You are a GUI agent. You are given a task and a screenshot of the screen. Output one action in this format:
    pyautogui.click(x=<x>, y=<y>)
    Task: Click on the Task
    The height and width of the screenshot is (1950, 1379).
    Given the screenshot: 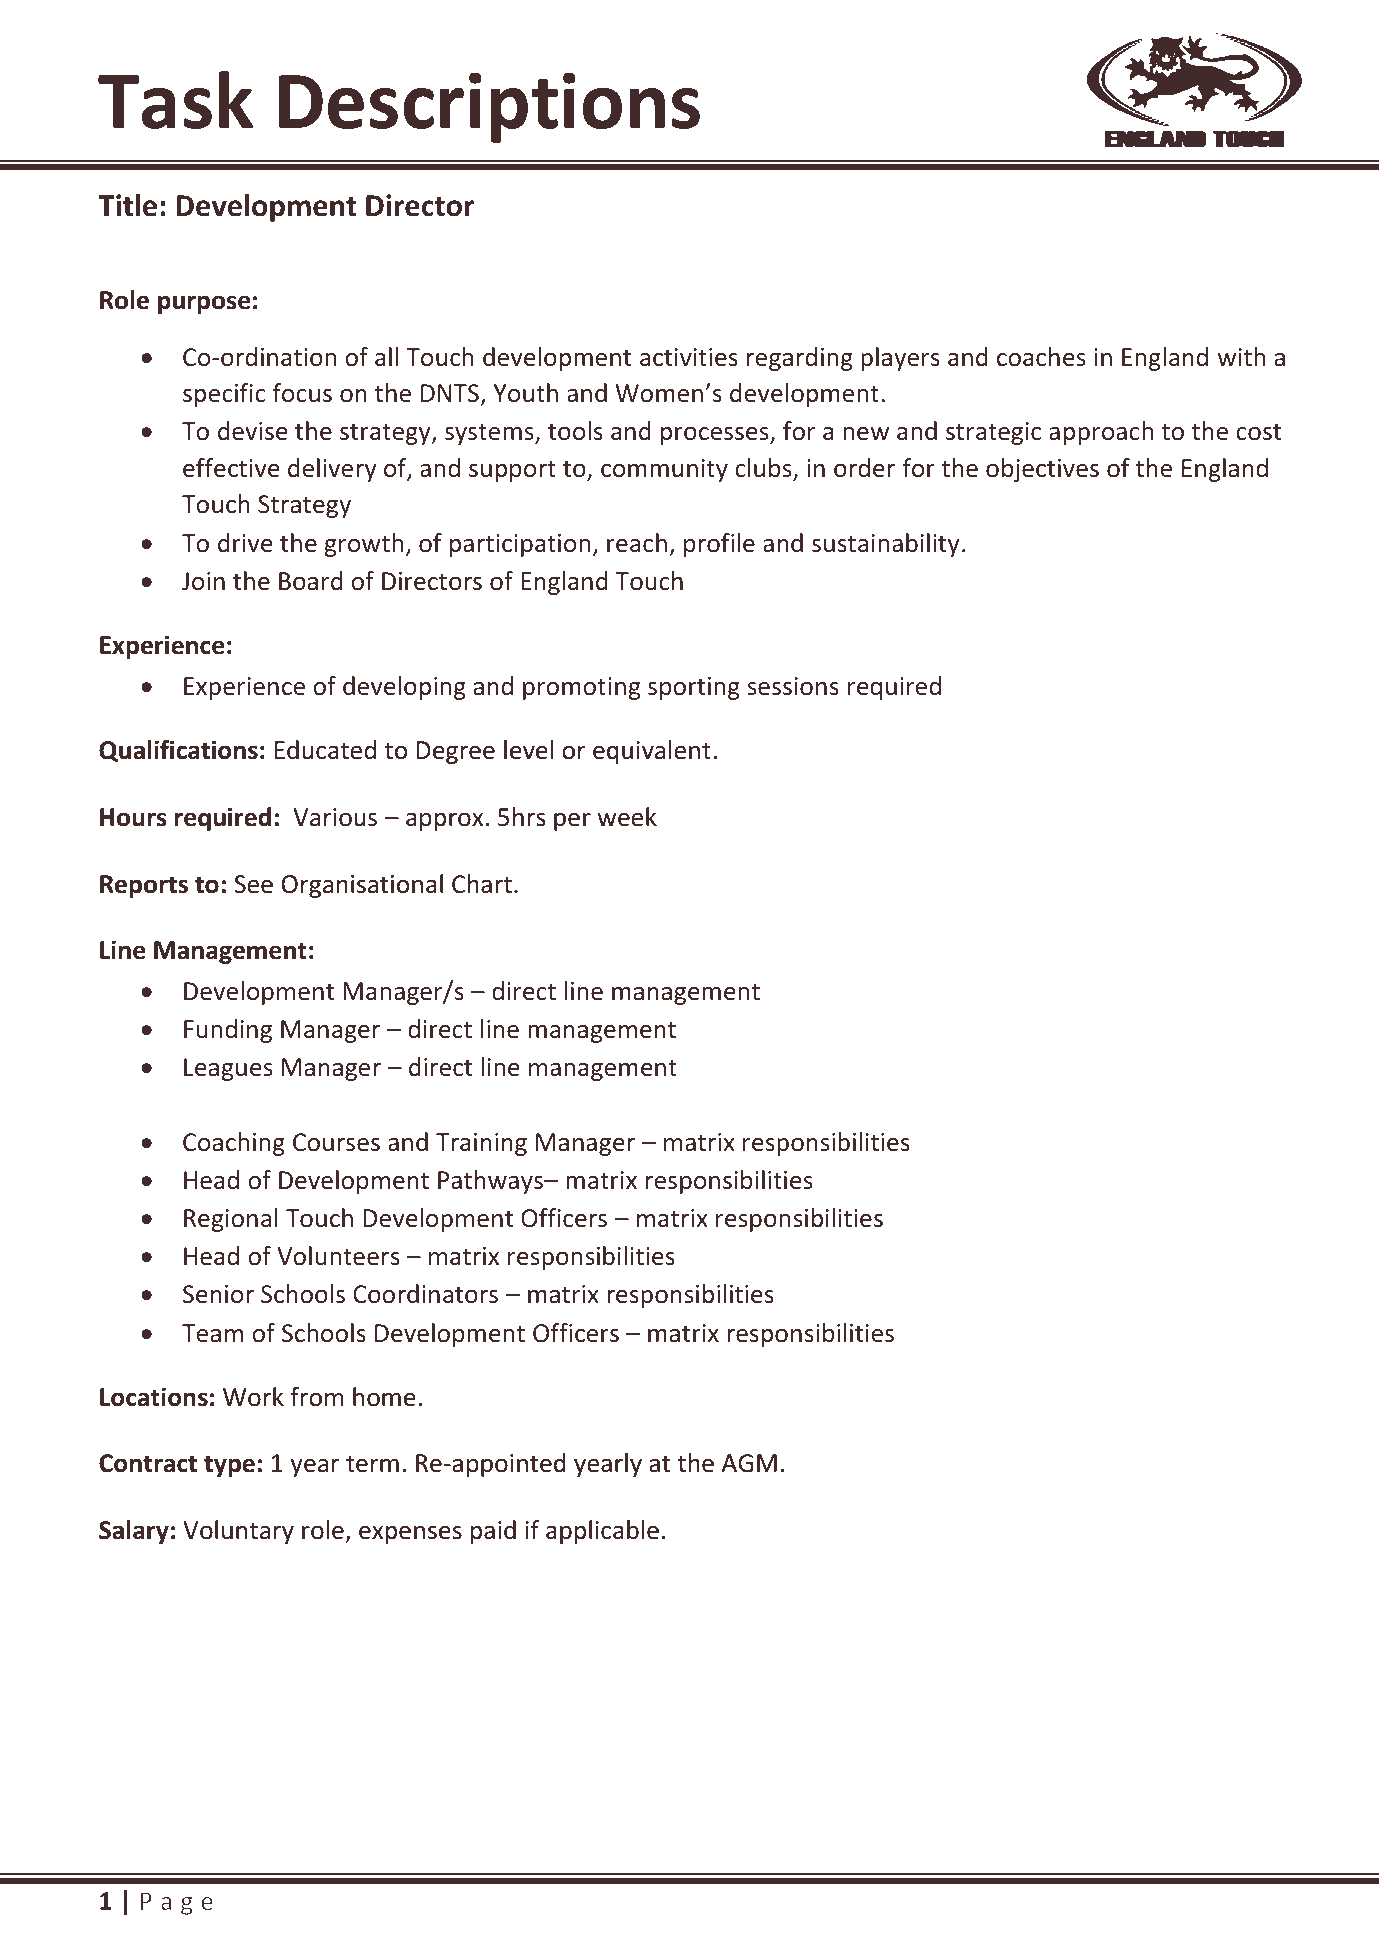 What is the action you would take?
    pyautogui.click(x=175, y=100)
